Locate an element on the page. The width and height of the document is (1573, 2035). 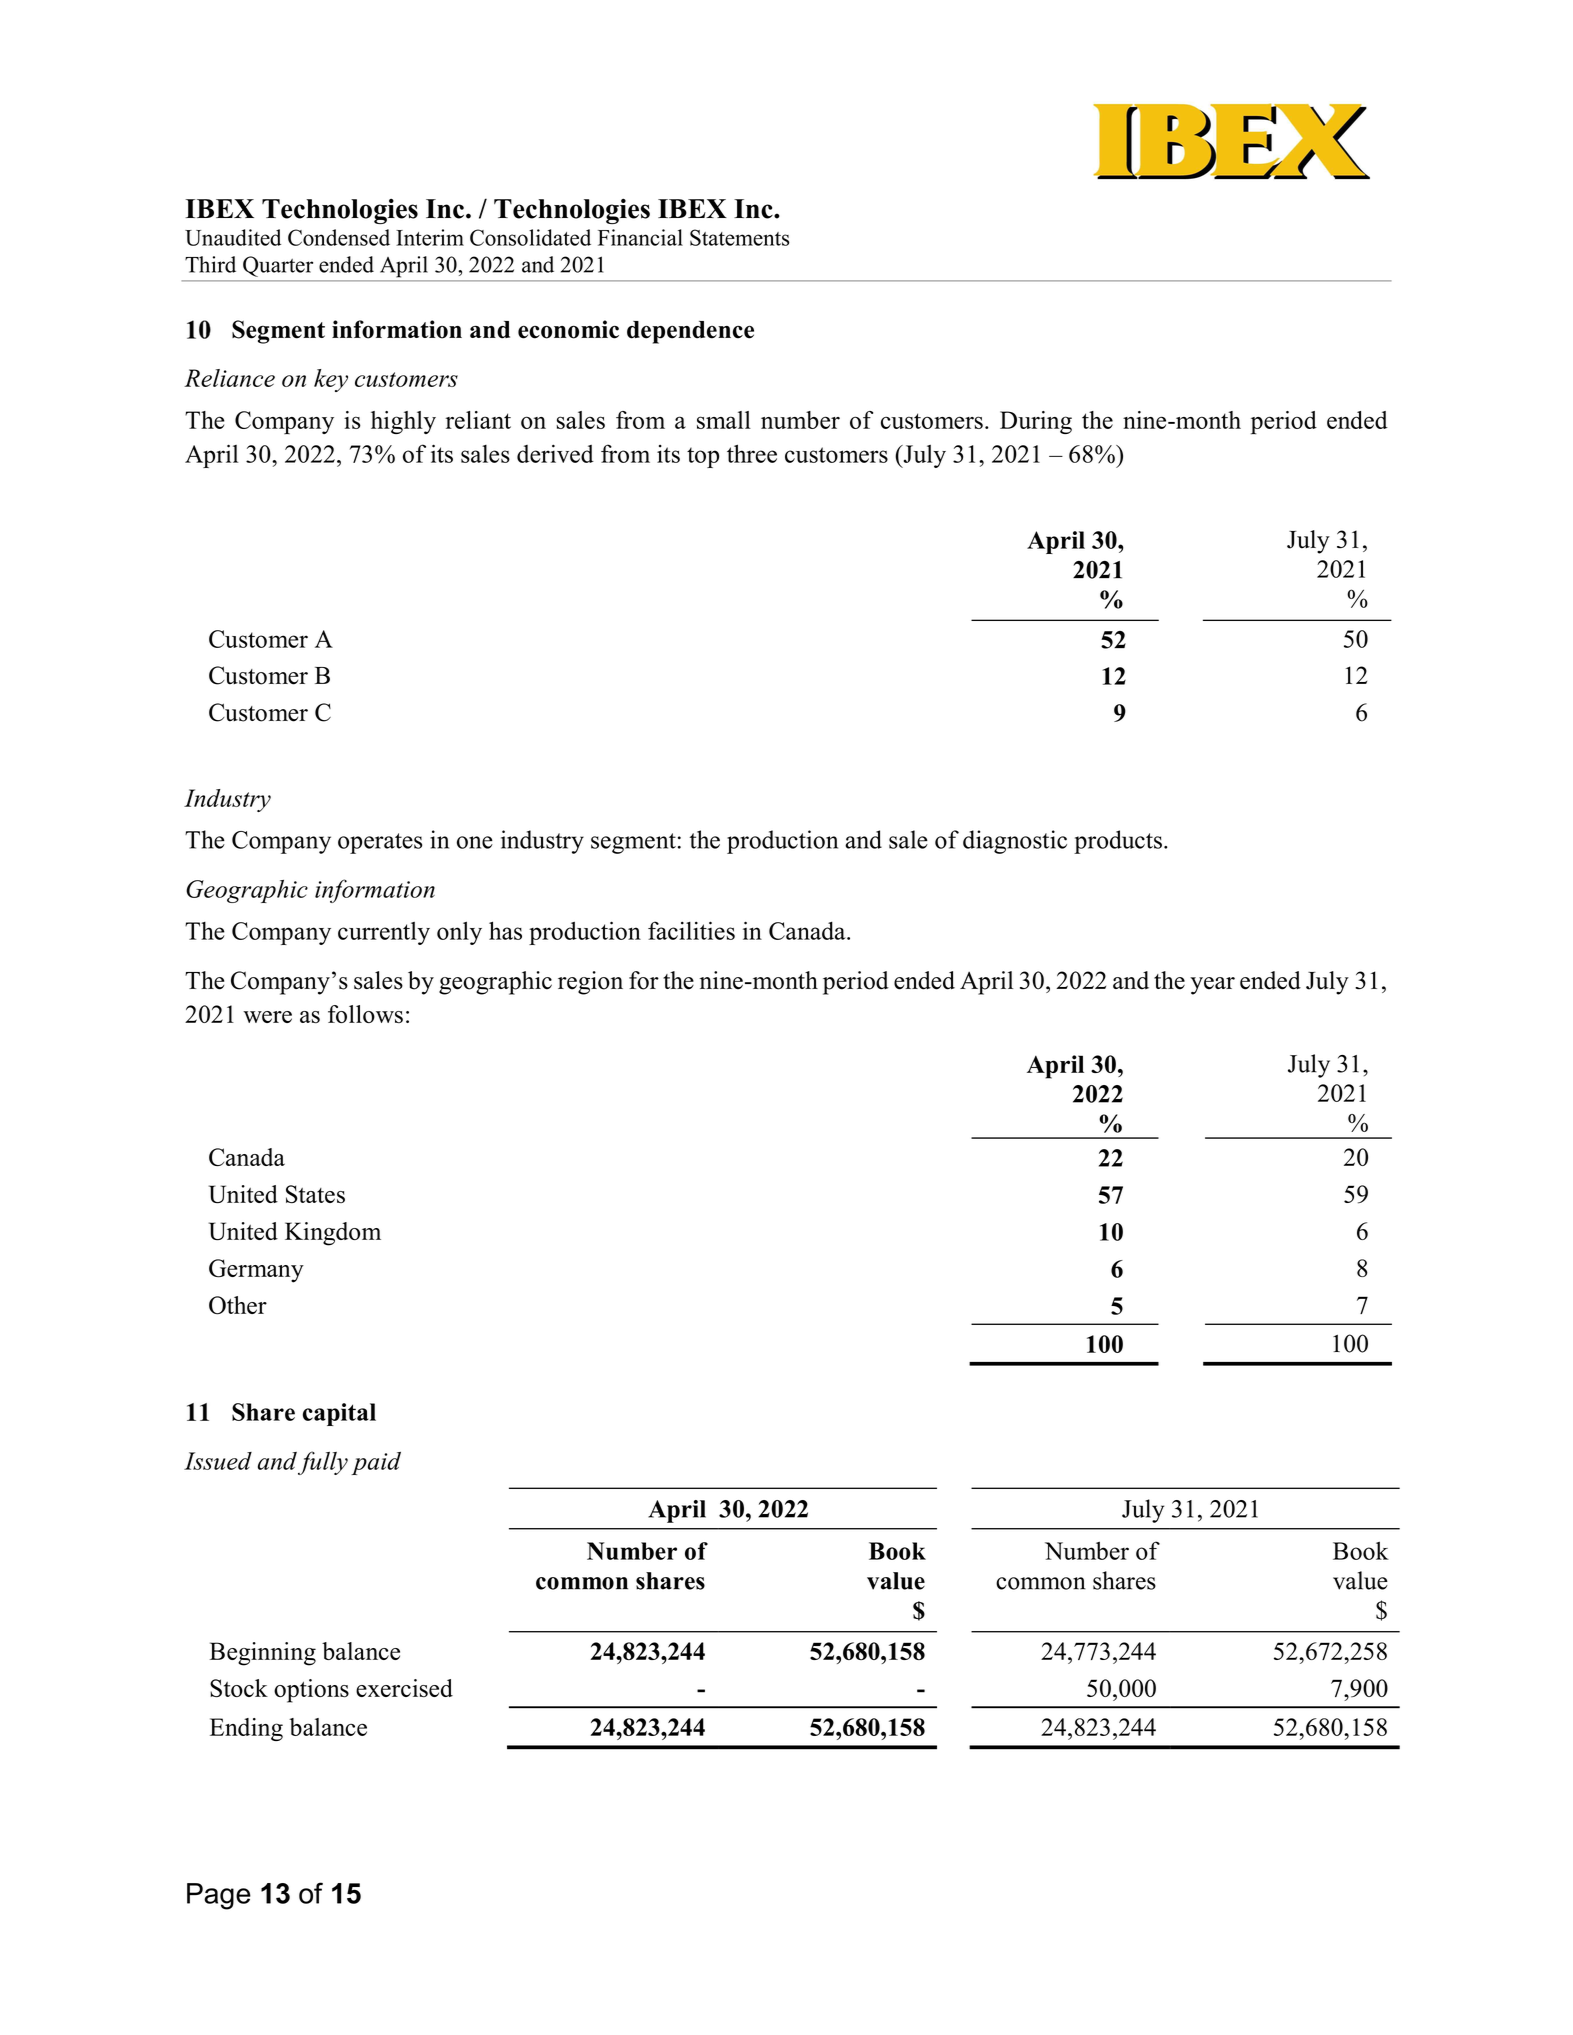
paid is located at coordinates (376, 1463).
